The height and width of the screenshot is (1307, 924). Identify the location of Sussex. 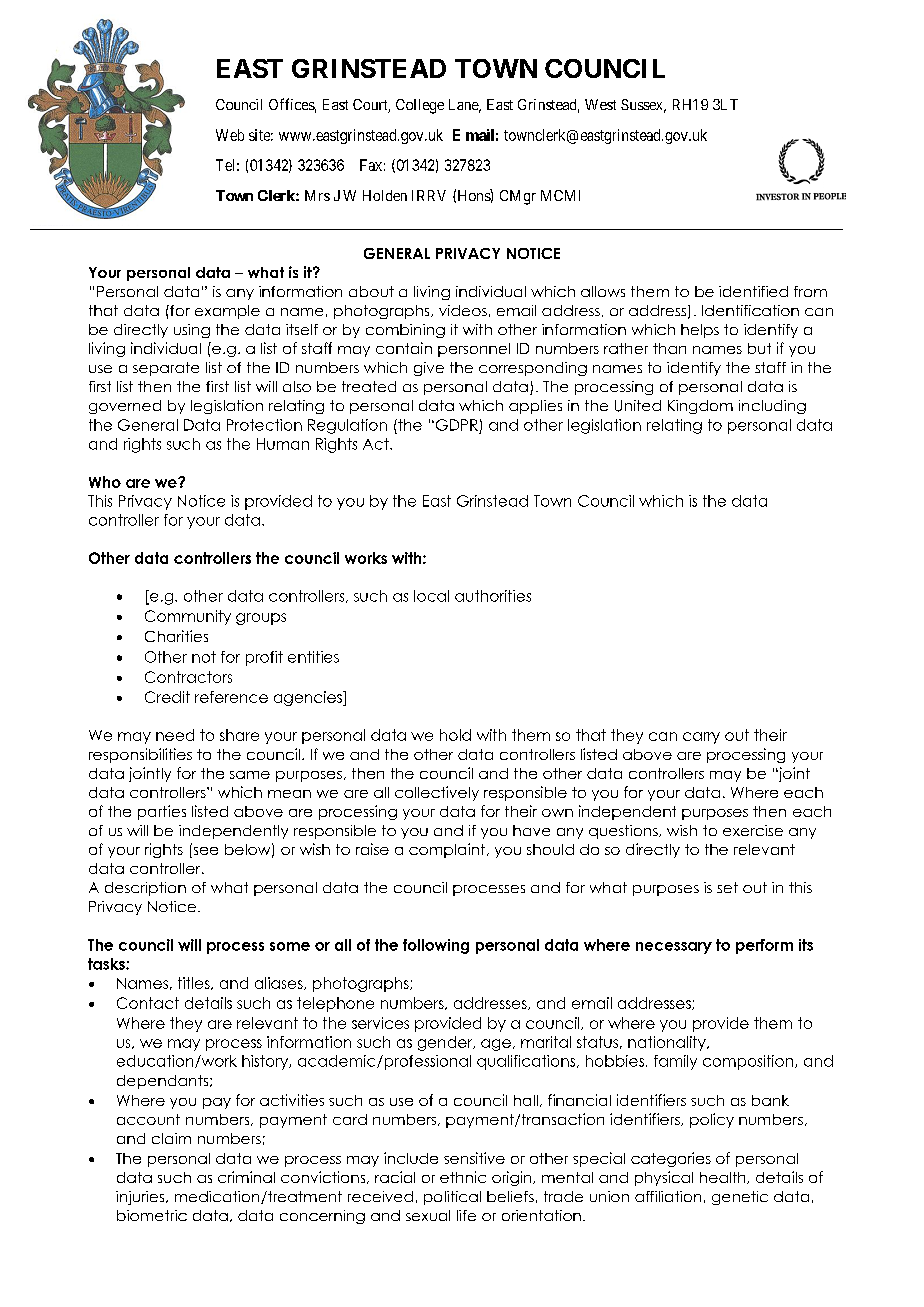
(643, 106).
